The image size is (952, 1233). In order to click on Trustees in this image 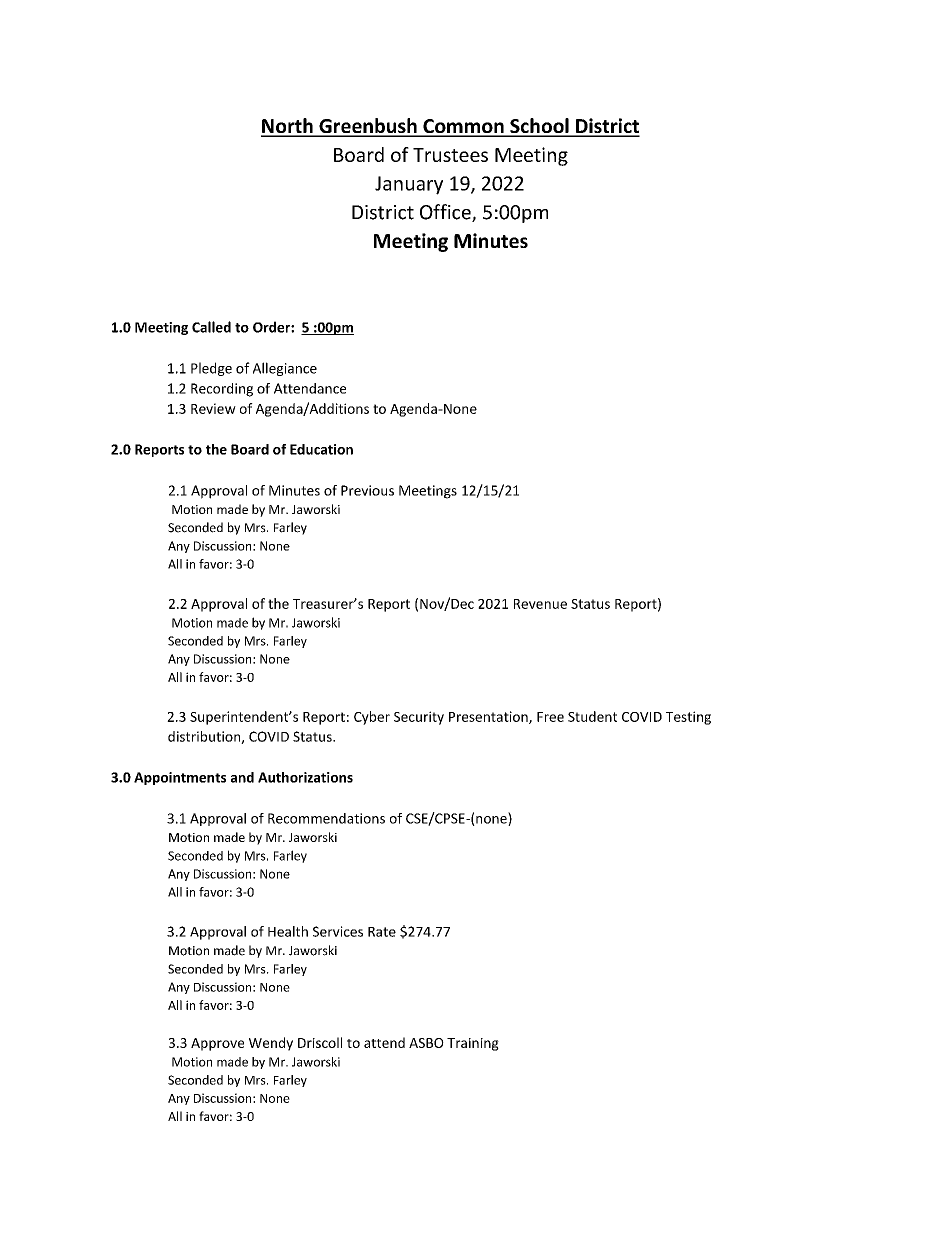, I will do `click(450, 155)`.
